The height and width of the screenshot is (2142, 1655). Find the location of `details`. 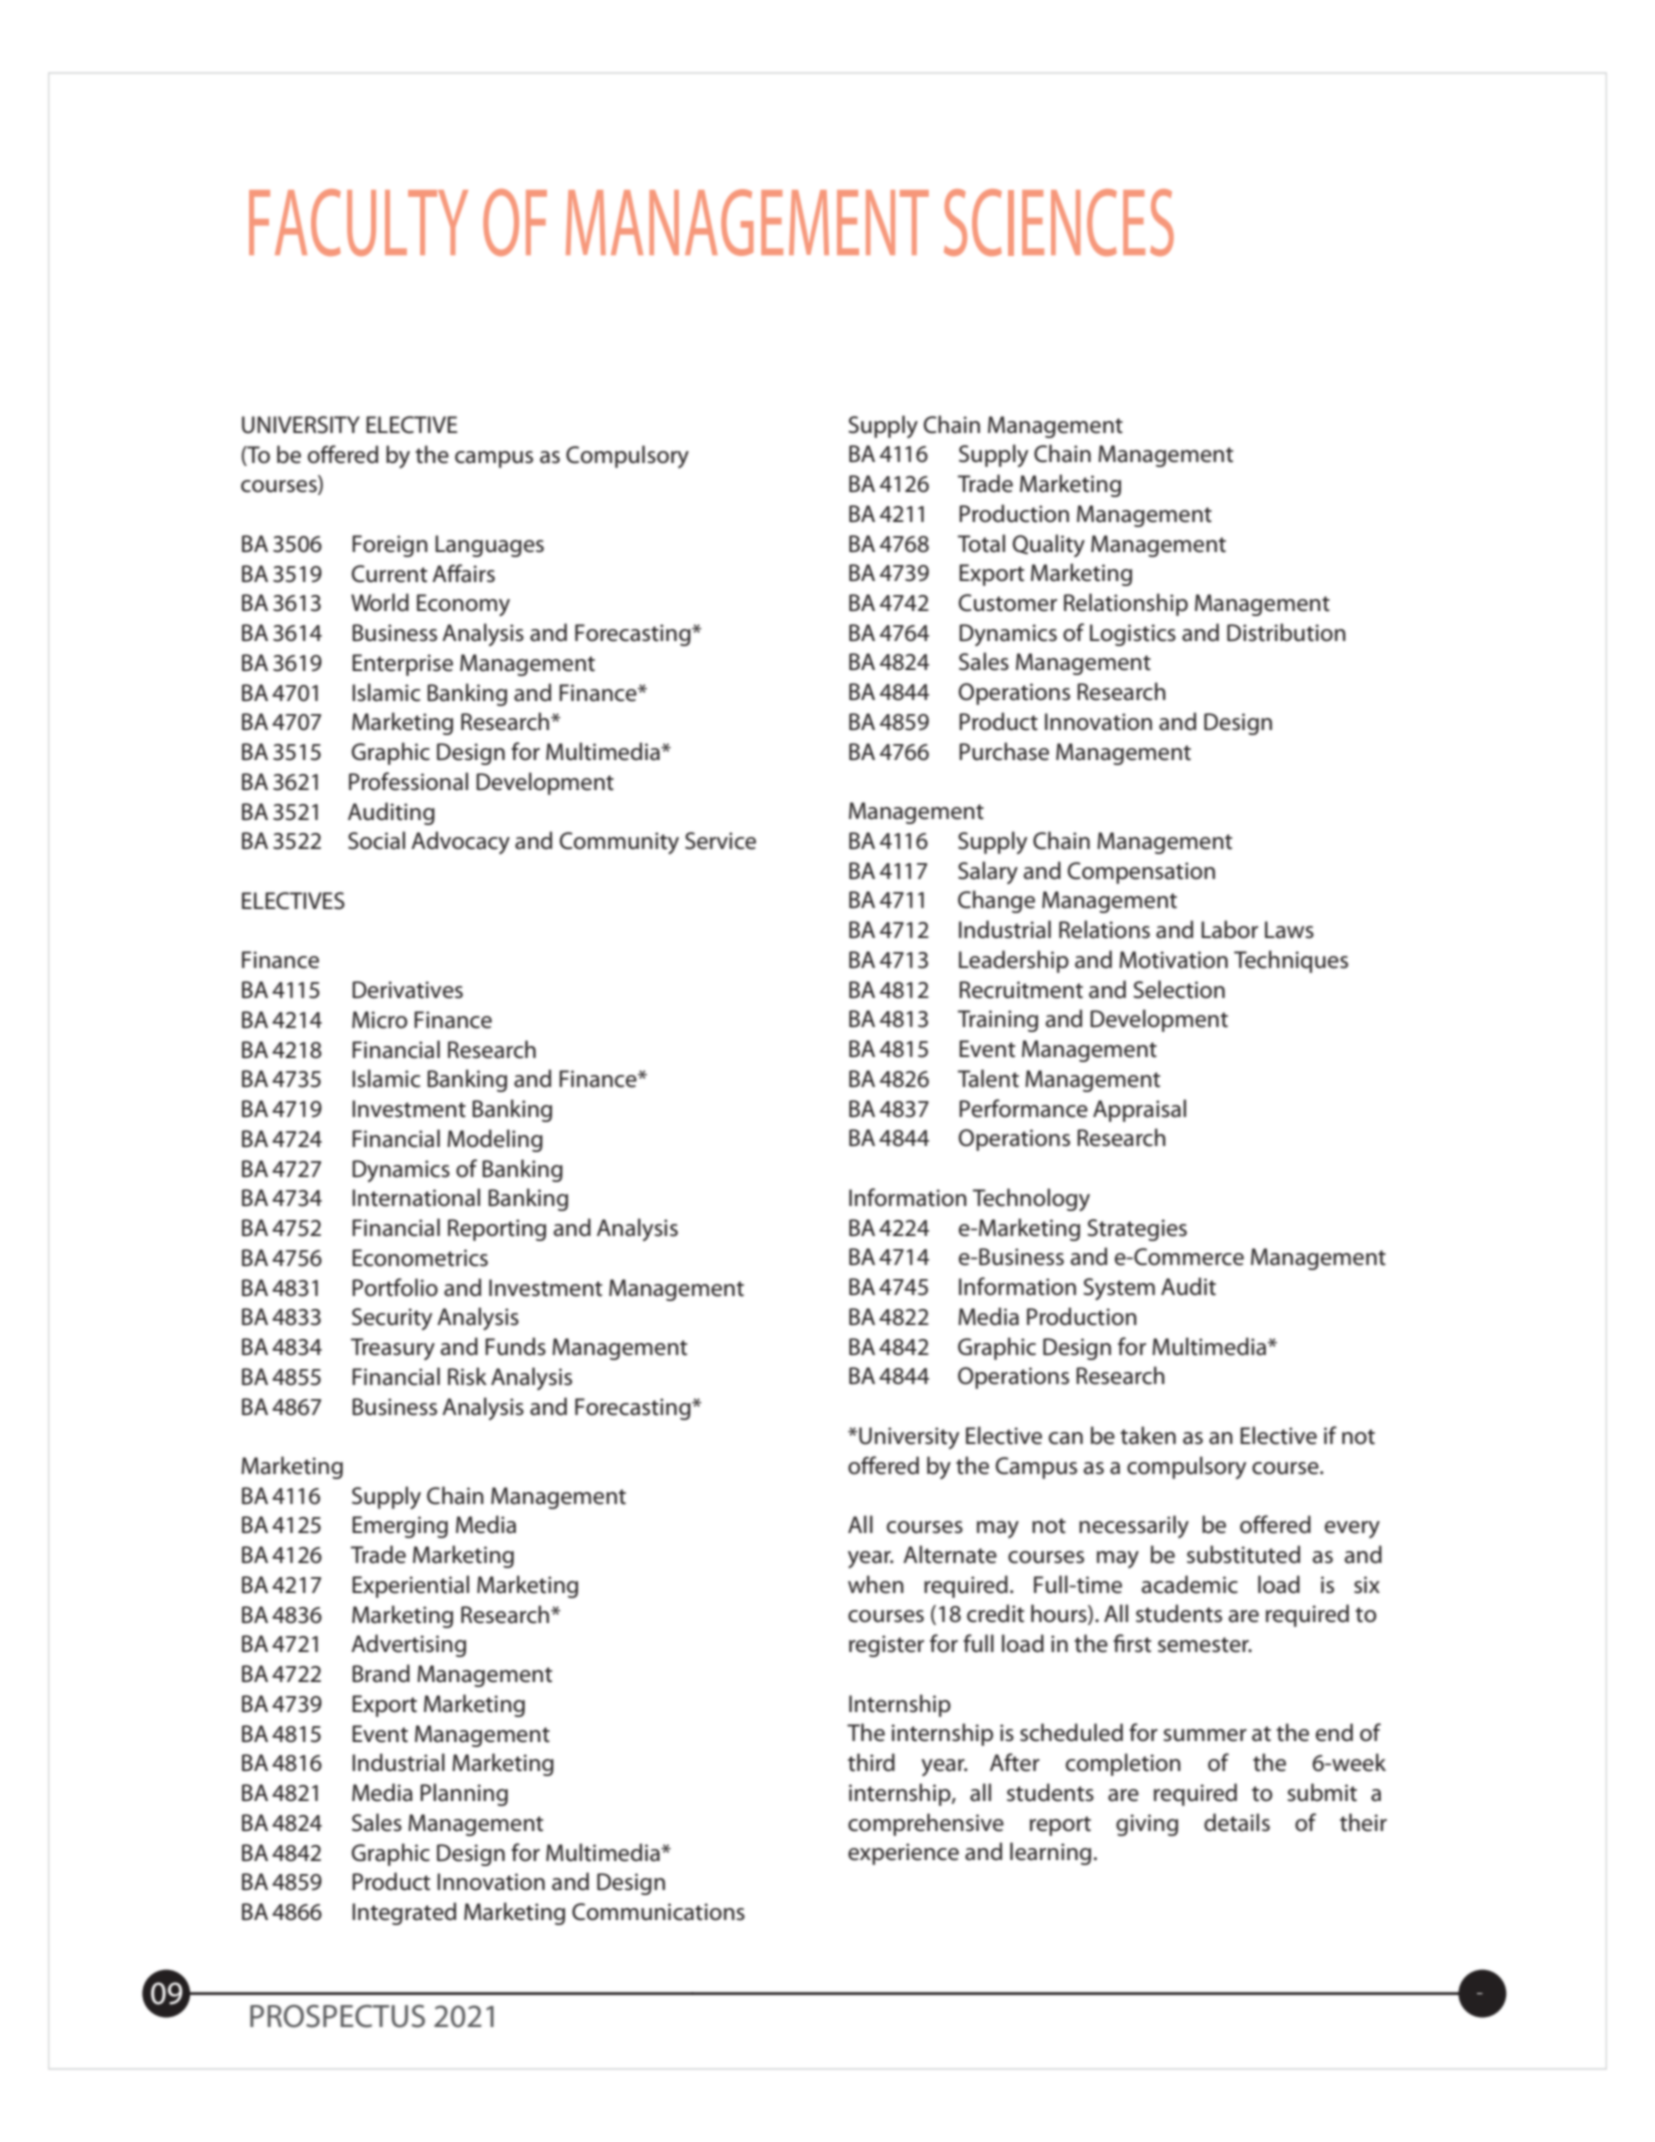

details is located at coordinates (1237, 1822).
